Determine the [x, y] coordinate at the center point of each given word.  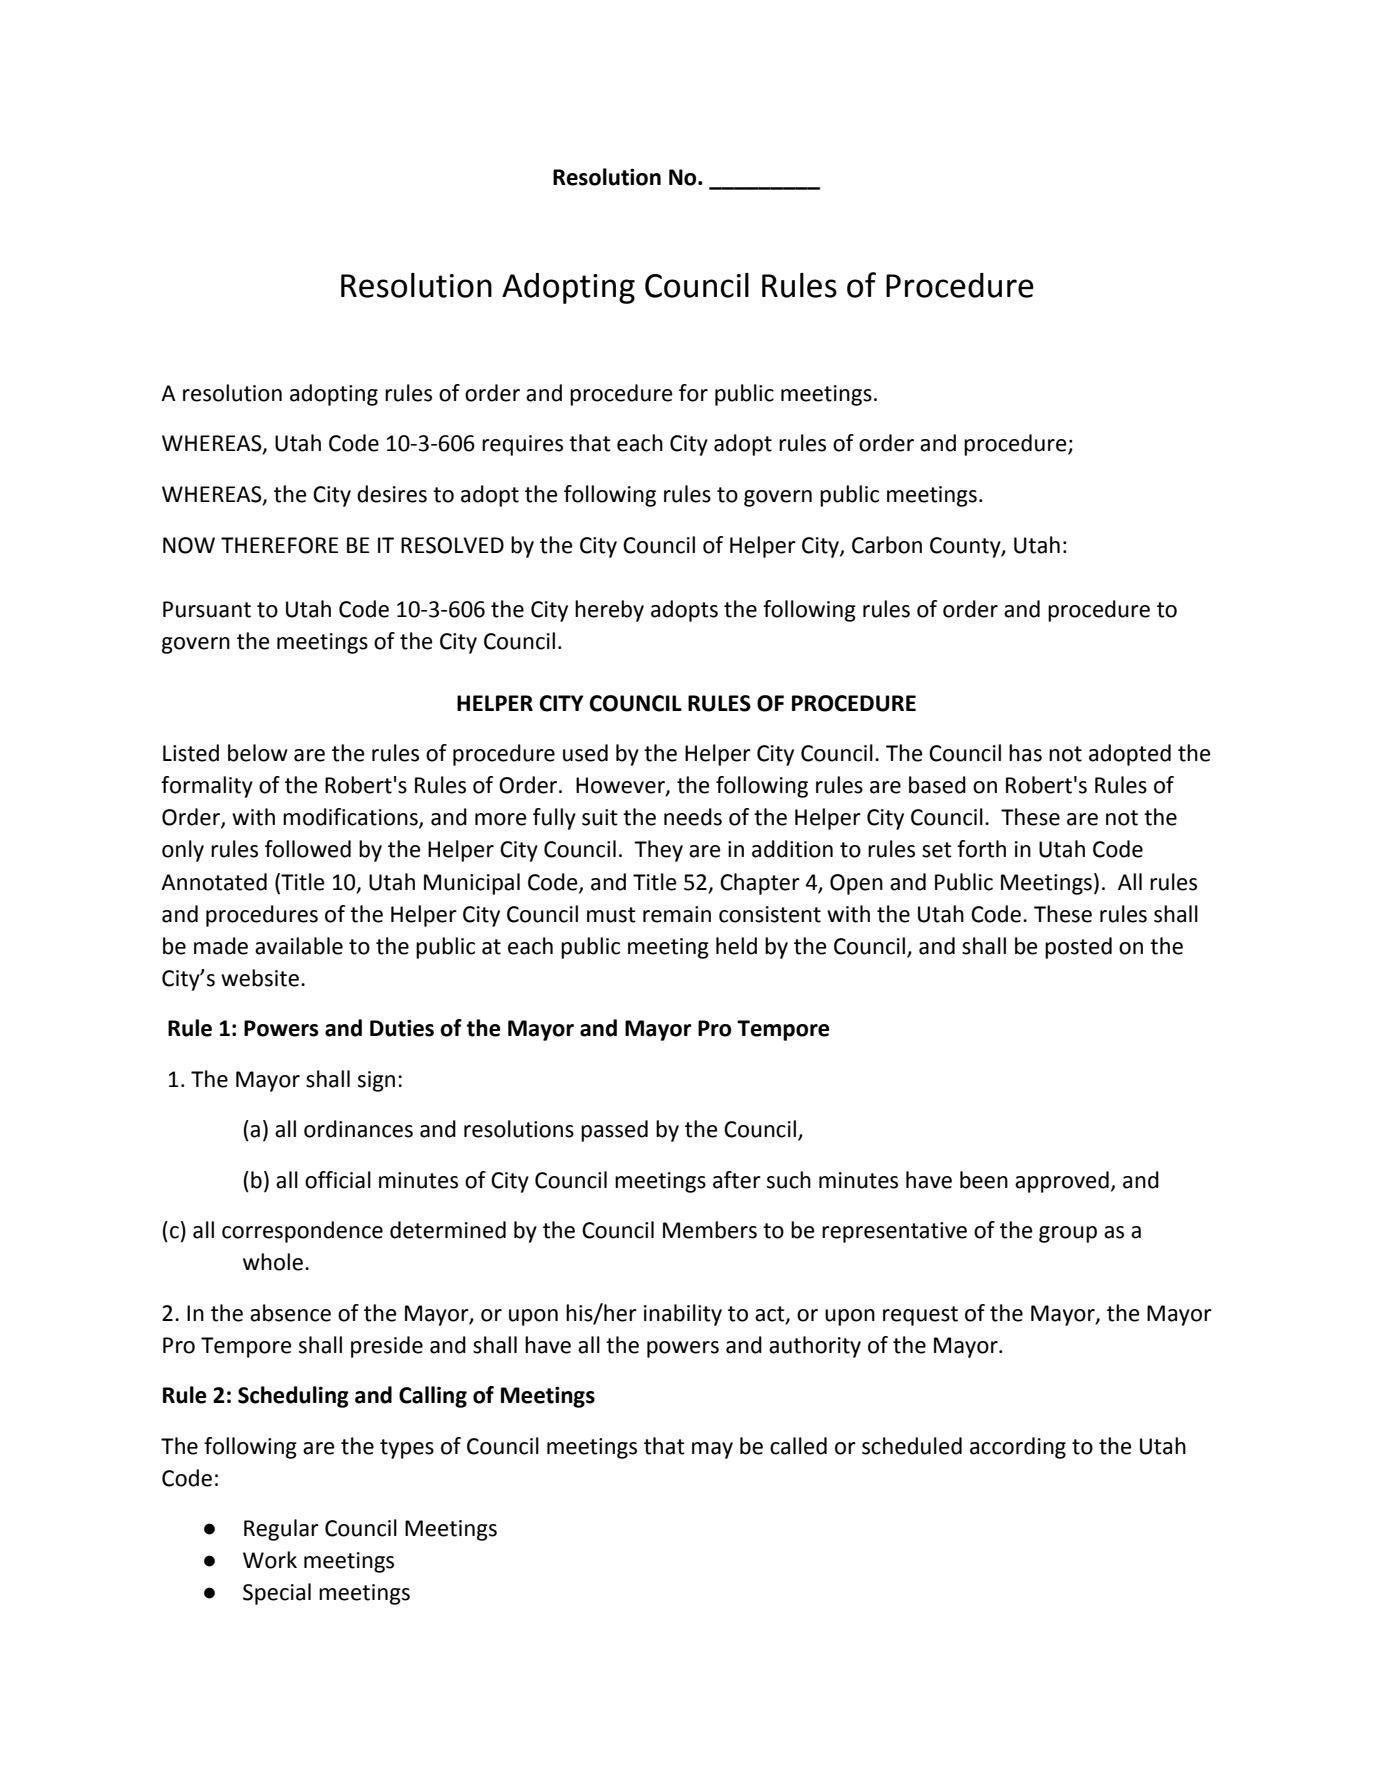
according [1018, 1448]
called [798, 1446]
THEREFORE [279, 545]
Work [270, 1560]
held [736, 946]
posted [1078, 948]
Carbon [887, 545]
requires [522, 445]
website [260, 978]
